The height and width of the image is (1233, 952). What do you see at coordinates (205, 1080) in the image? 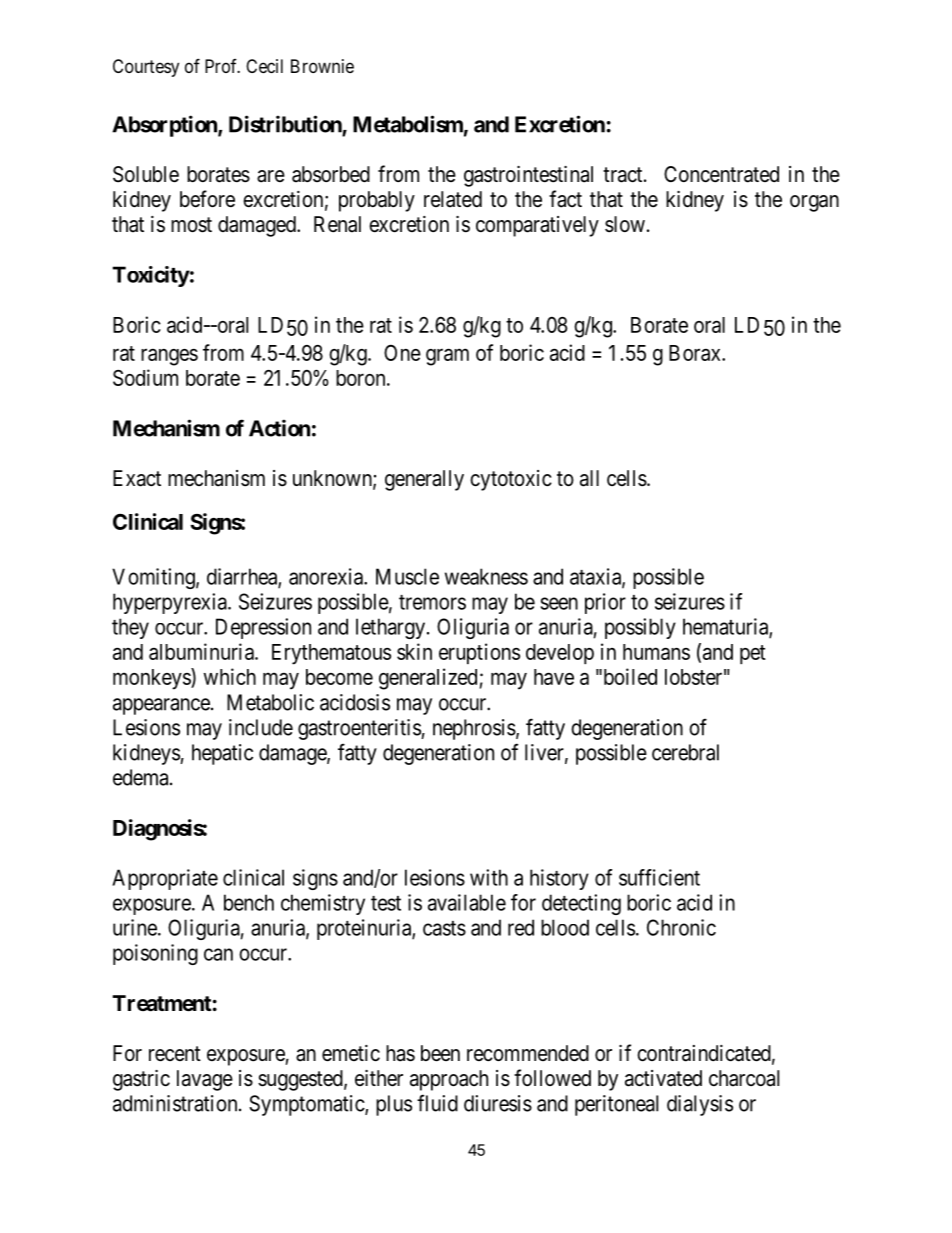
I see `lavage` at bounding box center [205, 1080].
